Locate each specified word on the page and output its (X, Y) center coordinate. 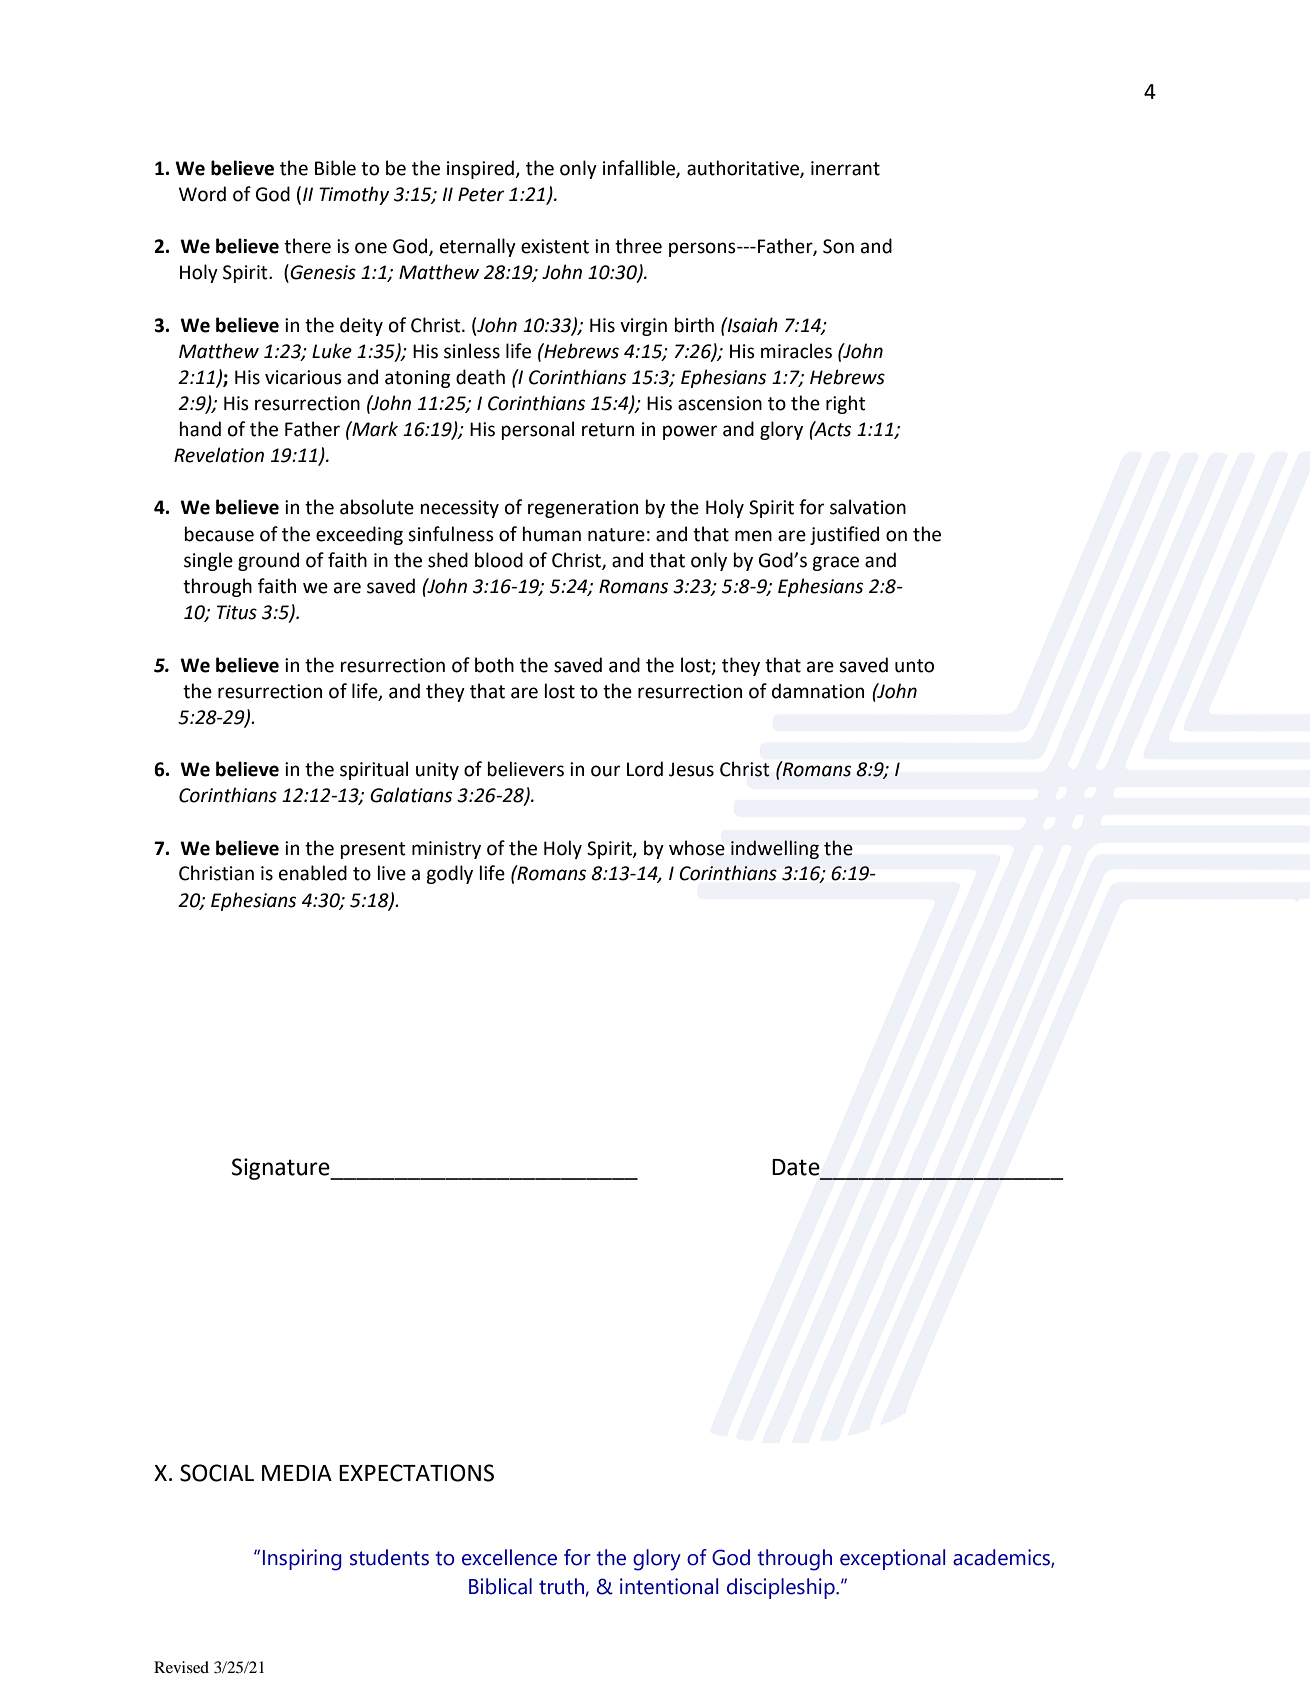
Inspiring (302, 1560)
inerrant (845, 168)
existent (555, 246)
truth (561, 1586)
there (307, 246)
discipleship (782, 1588)
